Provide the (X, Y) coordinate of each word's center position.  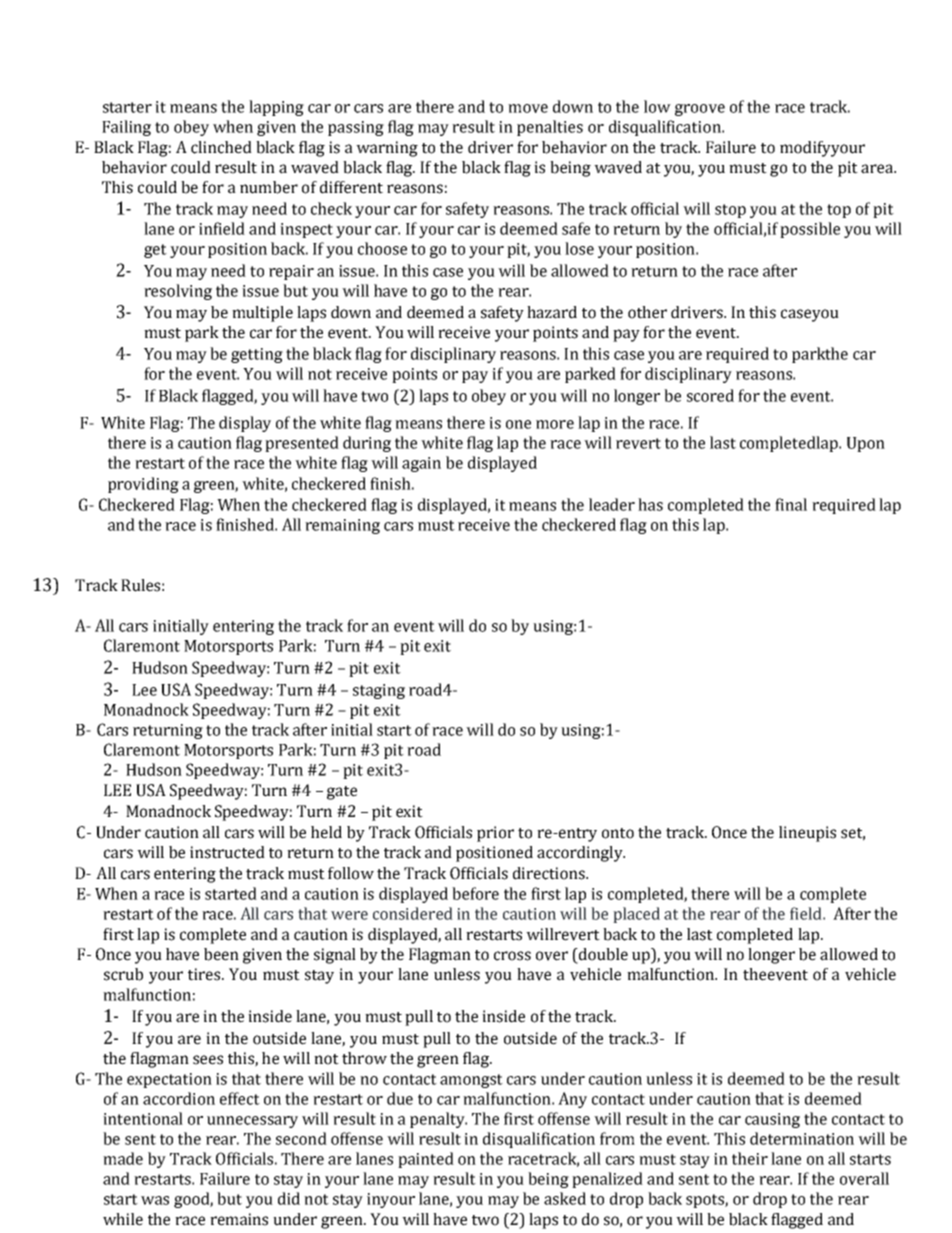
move (528, 108)
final (791, 504)
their (750, 1158)
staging (379, 691)
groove (700, 110)
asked (565, 1198)
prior (495, 834)
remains (239, 1219)
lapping (276, 108)
